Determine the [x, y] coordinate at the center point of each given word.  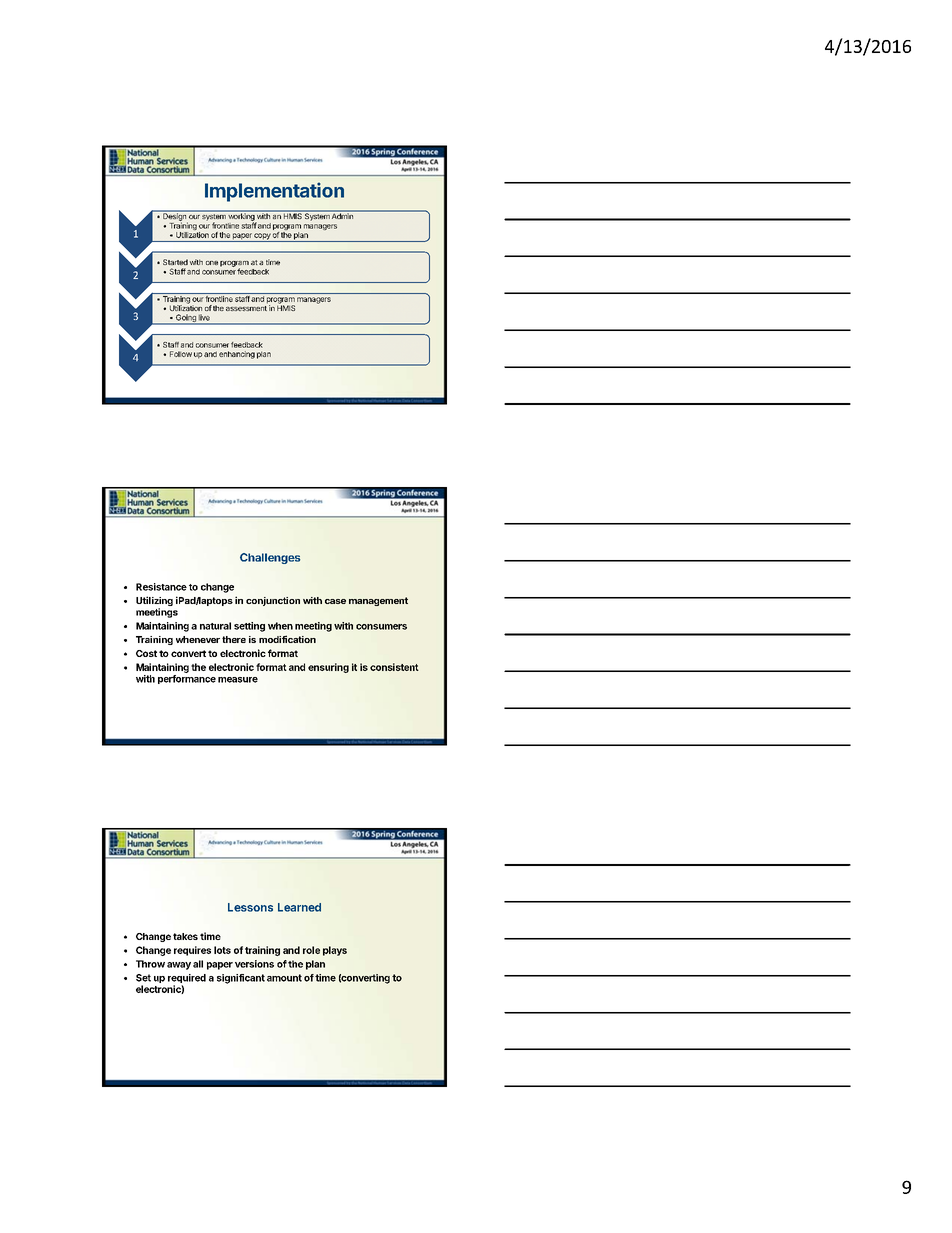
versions [254, 964]
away [179, 966]
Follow [181, 354]
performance [187, 679]
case [335, 601]
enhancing [237, 355]
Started [175, 262]
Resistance [161, 587]
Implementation [274, 192]
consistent [394, 667]
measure [238, 680]
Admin [342, 215]
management [378, 601]
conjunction [273, 601]
